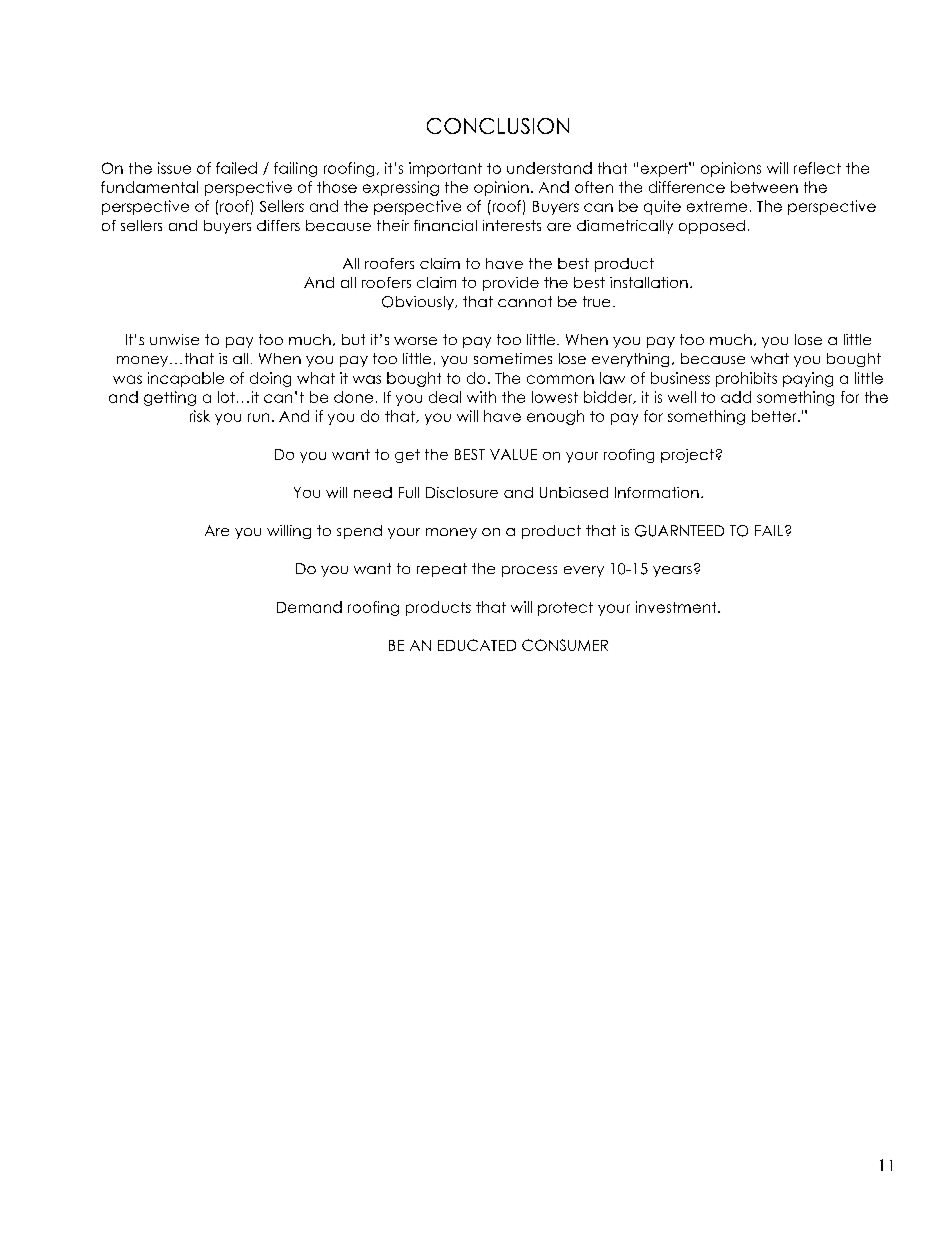  I want to click on project, so click(687, 456).
